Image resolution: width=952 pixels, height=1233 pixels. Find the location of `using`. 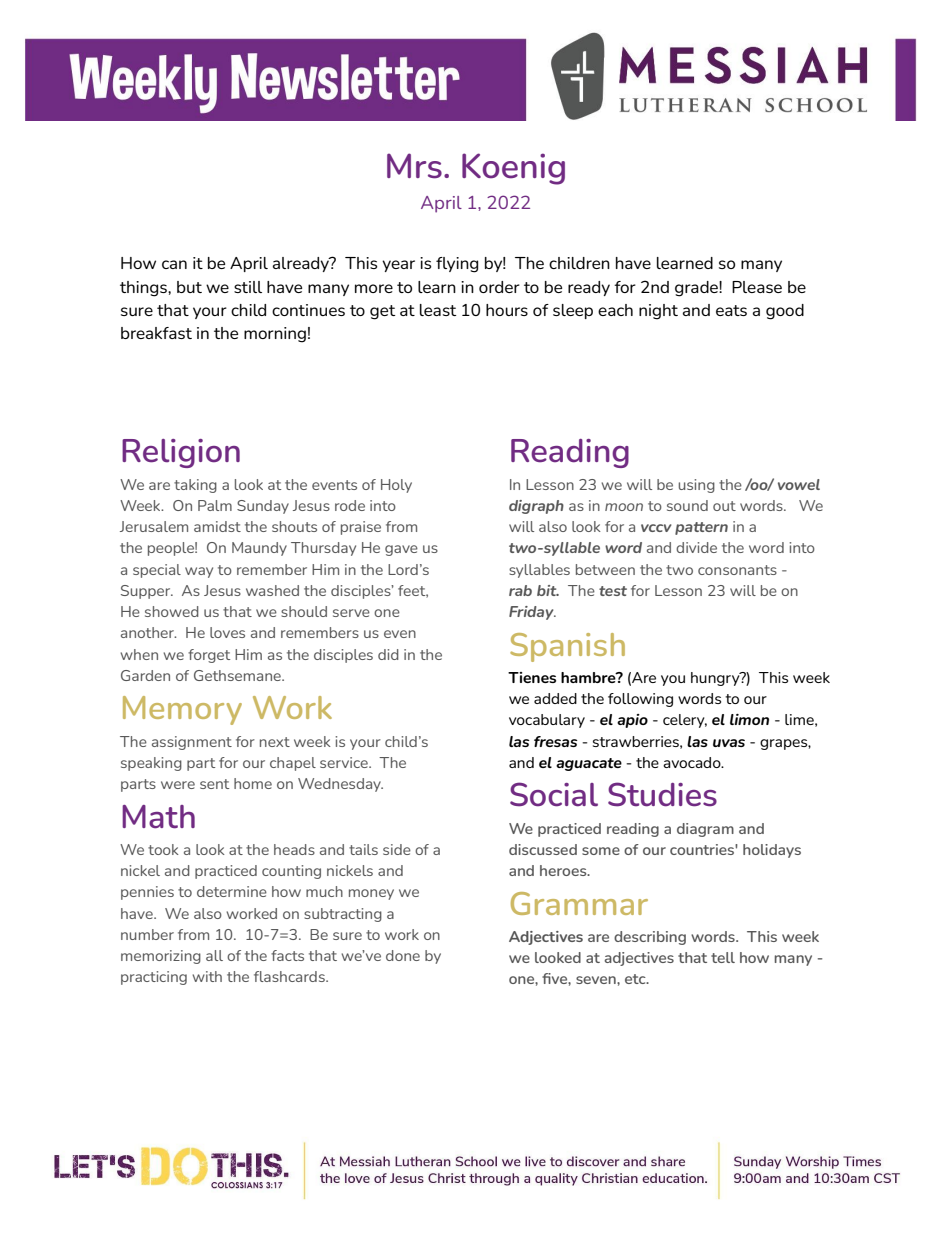

using is located at coordinates (697, 486).
